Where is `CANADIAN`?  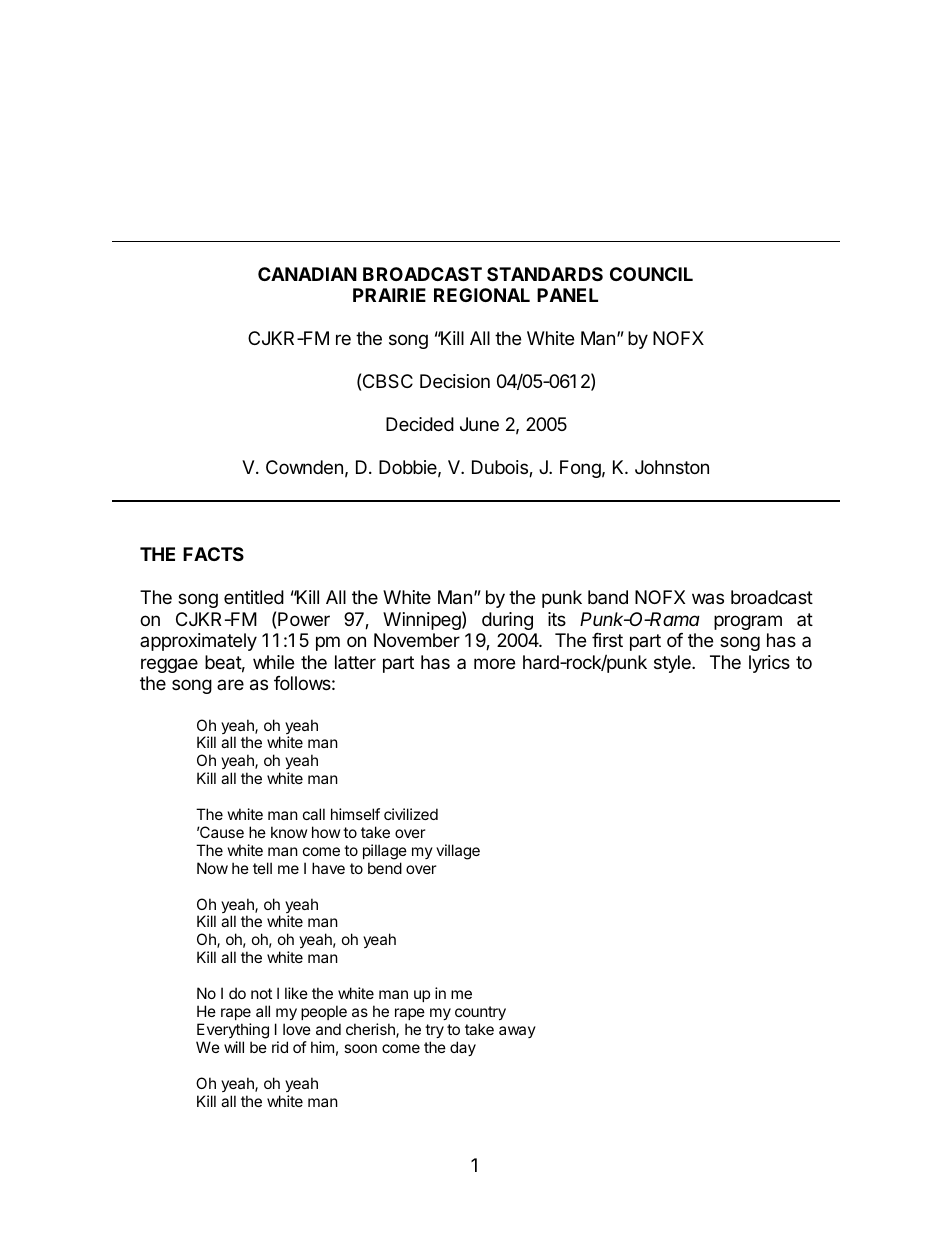
CANADIAN is located at coordinates (307, 274).
